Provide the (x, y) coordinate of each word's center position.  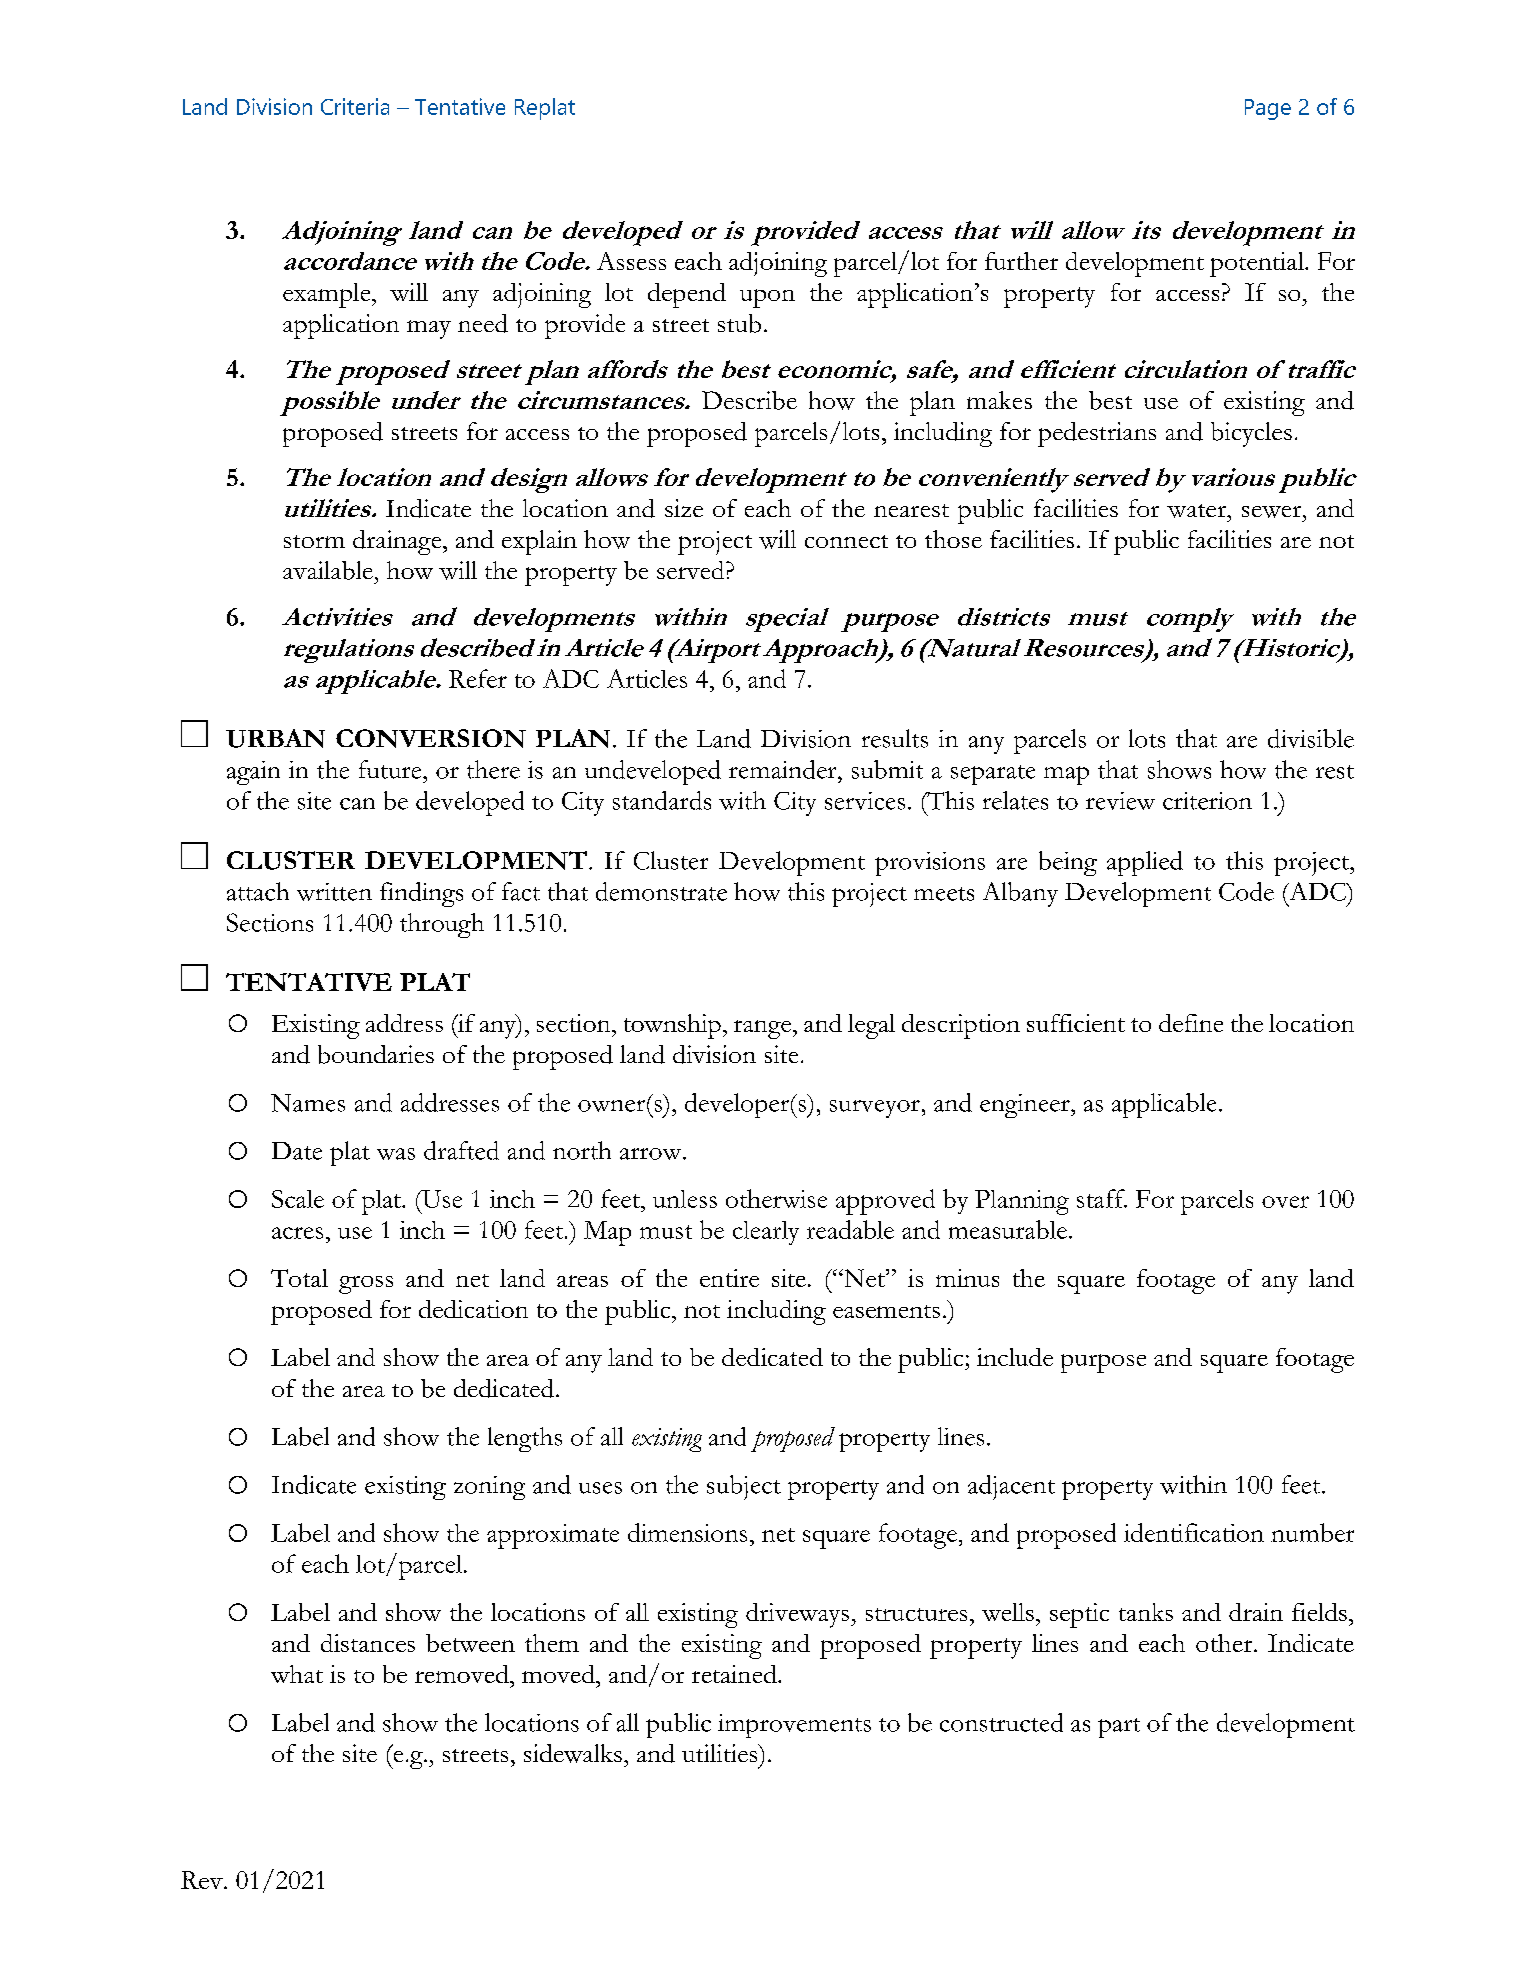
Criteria (355, 106)
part (1119, 1728)
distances (368, 1643)
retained (735, 1674)
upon (767, 298)
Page (1268, 109)
